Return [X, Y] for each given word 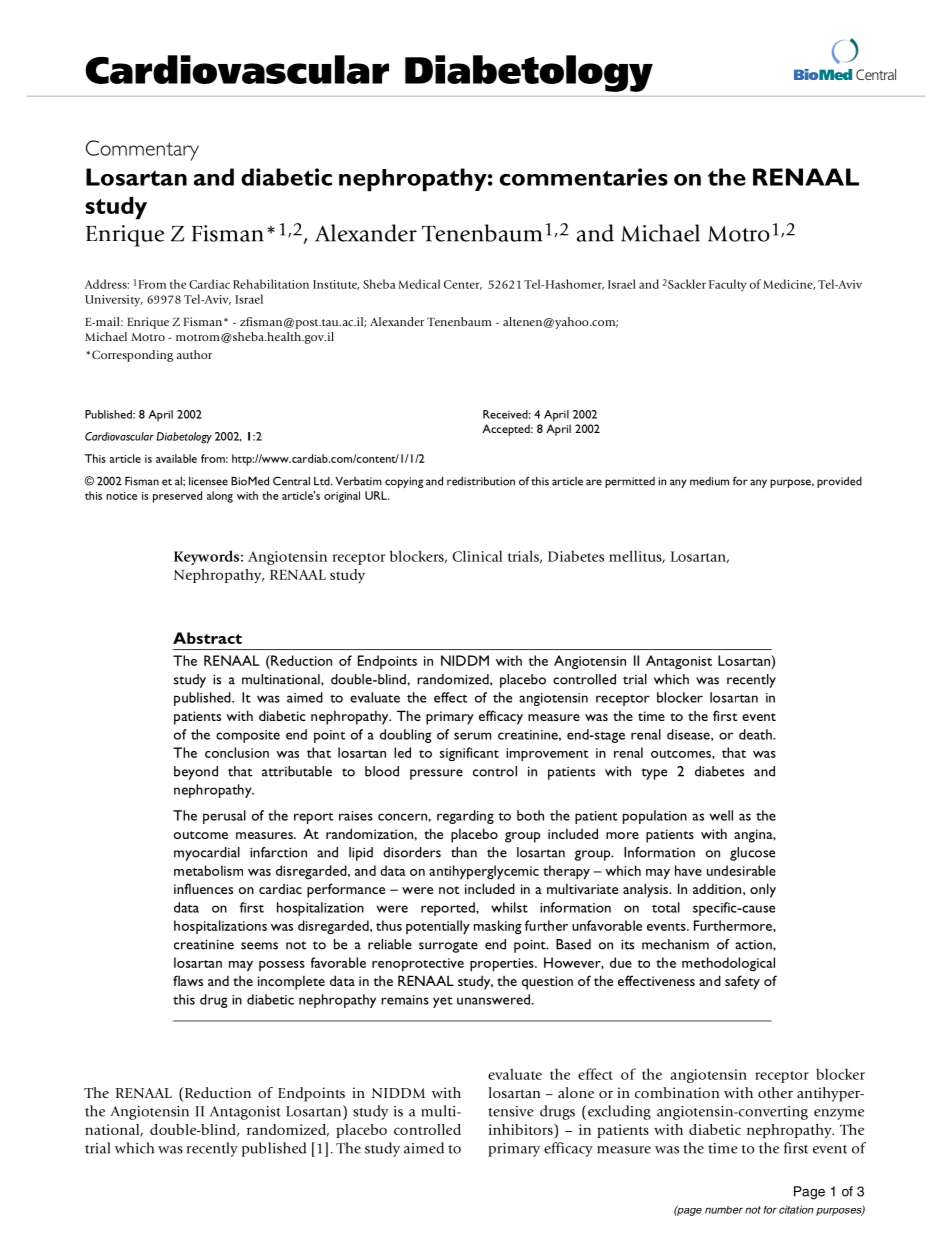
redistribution [481, 481]
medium [709, 481]
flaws [188, 980]
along [220, 497]
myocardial [207, 854]
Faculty [727, 285]
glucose [752, 854]
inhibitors [522, 1129]
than [464, 852]
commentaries [583, 177]
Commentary [142, 150]
